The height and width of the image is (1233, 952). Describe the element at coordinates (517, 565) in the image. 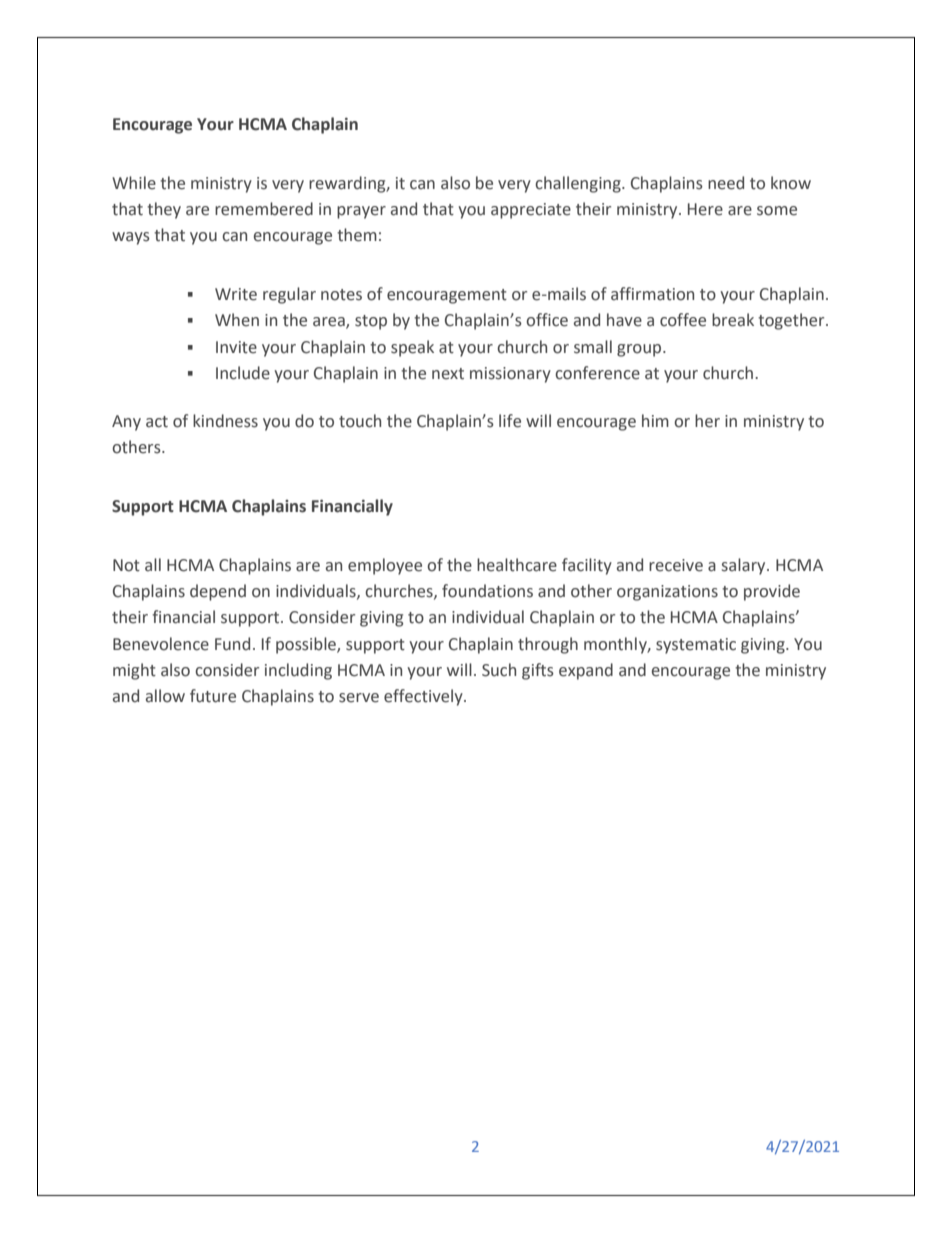

I see `healthcare` at that location.
